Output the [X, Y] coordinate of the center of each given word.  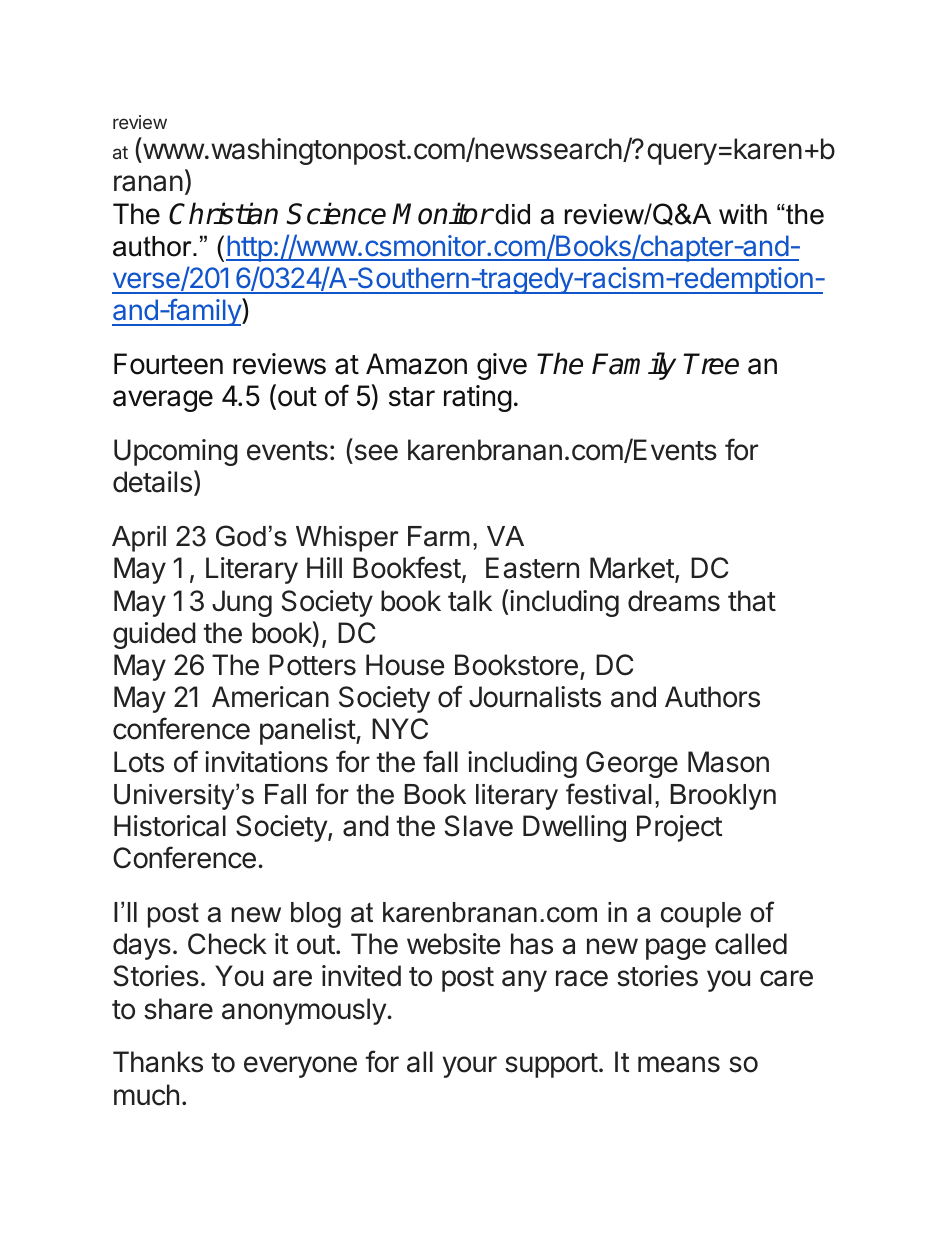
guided [154, 635]
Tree [711, 364]
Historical [170, 826]
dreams [674, 601]
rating [478, 398]
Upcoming [176, 452]
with [743, 214]
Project [680, 828]
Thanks [158, 1062]
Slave [479, 826]
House [405, 665]
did [511, 214]
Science [336, 213]
